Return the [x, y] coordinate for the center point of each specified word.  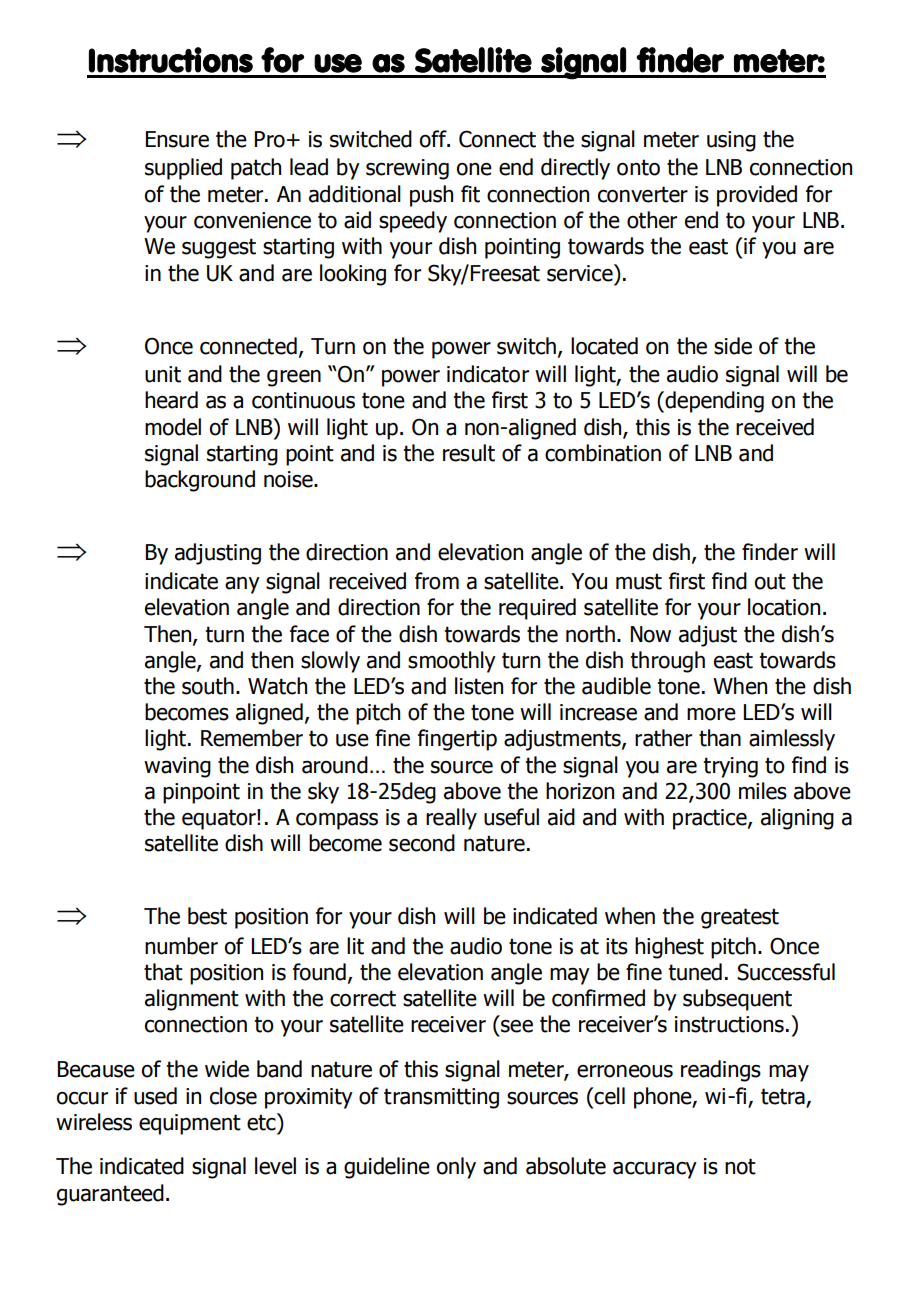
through [667, 662]
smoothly [452, 662]
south [208, 686]
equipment [190, 1124]
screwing [407, 169]
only [456, 1168]
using [731, 141]
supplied [183, 169]
